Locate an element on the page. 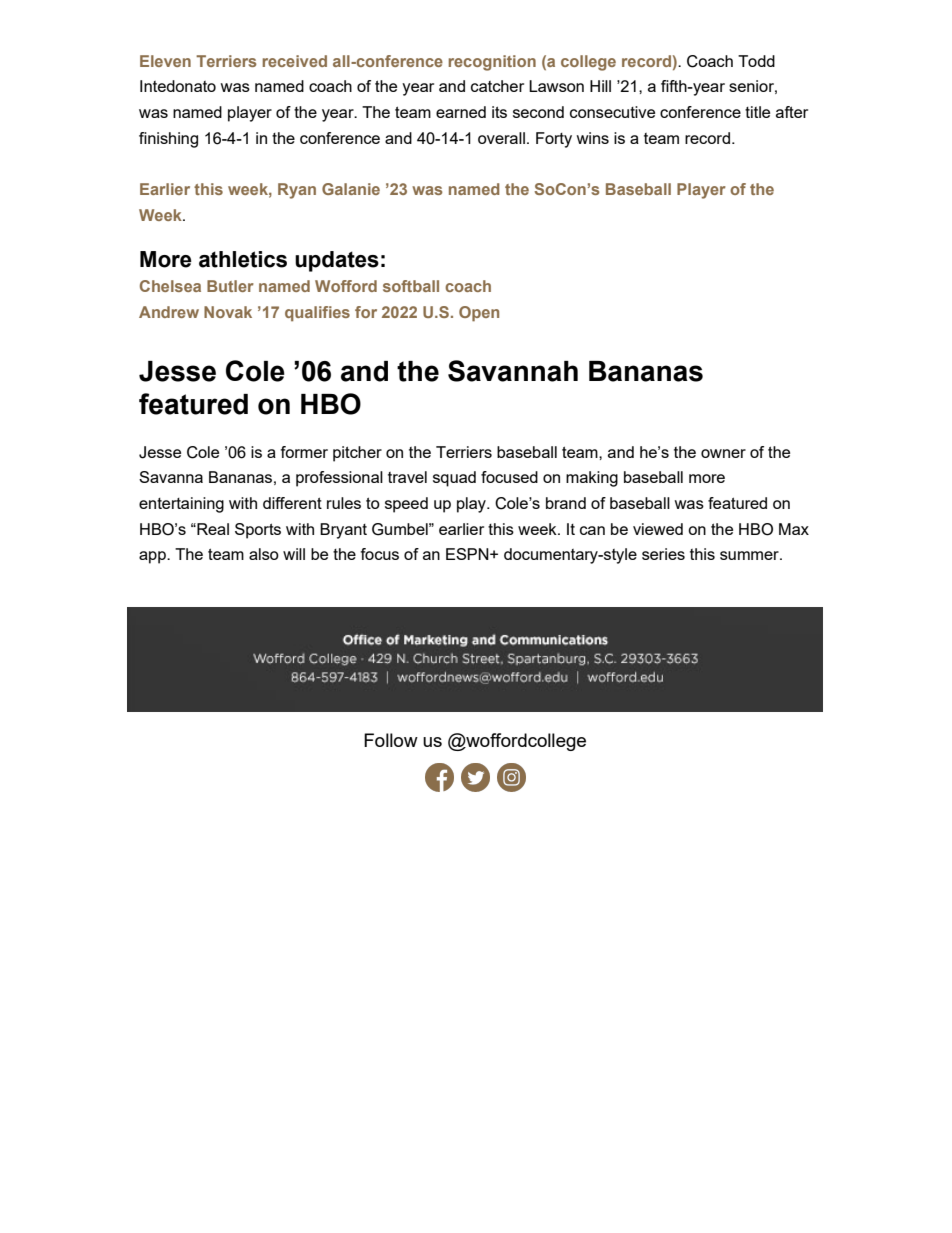 The image size is (952, 1233). catcher is located at coordinates (497, 86).
